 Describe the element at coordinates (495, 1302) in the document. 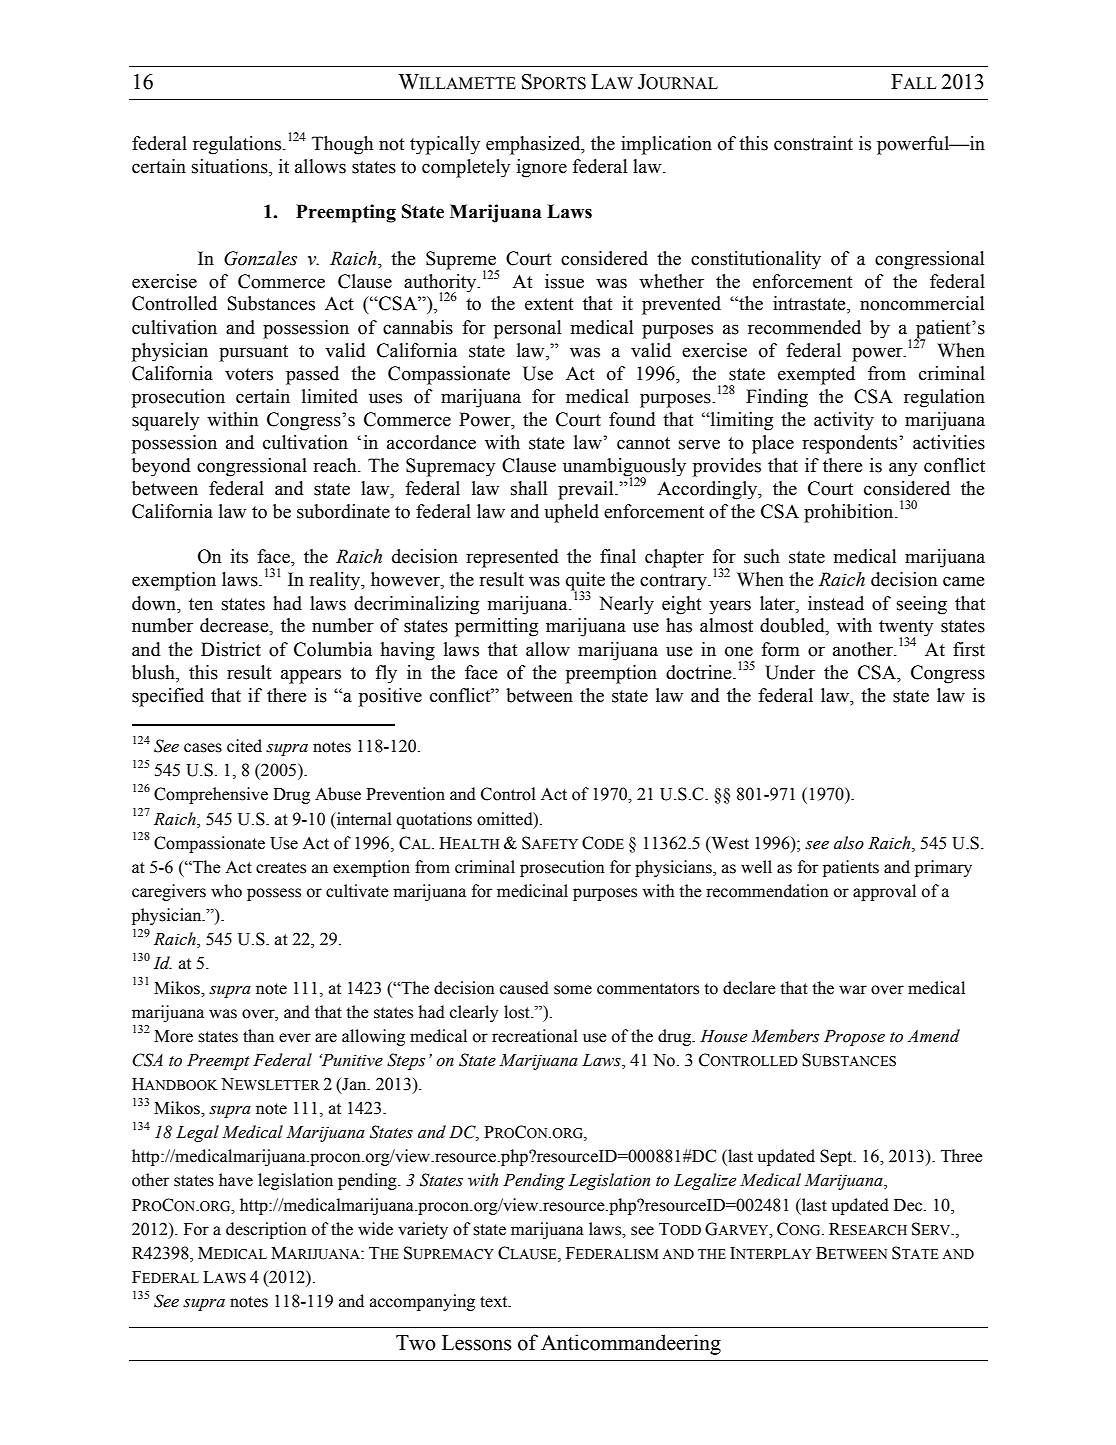

I see `text` at that location.
